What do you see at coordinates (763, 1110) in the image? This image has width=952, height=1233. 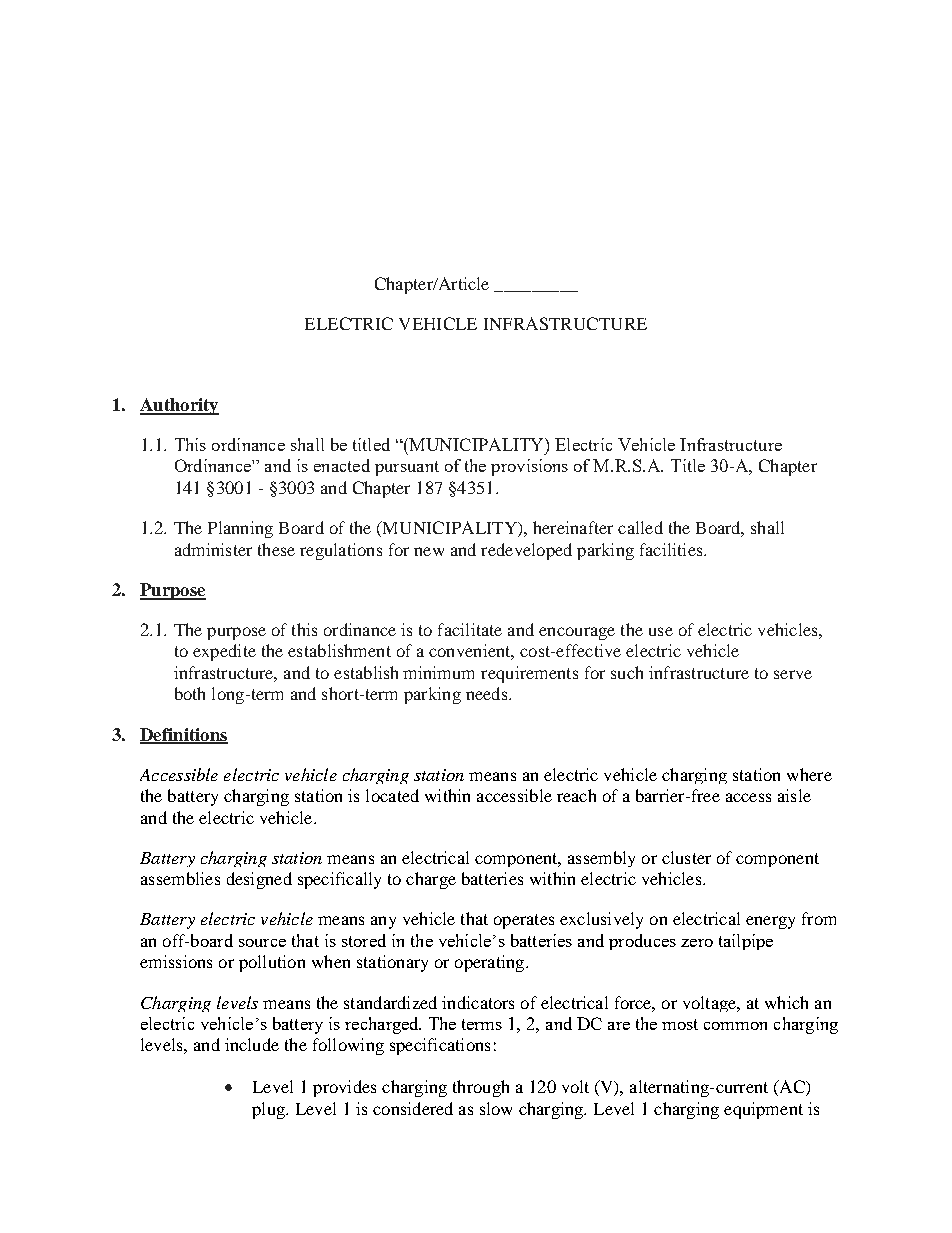 I see `equipment` at bounding box center [763, 1110].
